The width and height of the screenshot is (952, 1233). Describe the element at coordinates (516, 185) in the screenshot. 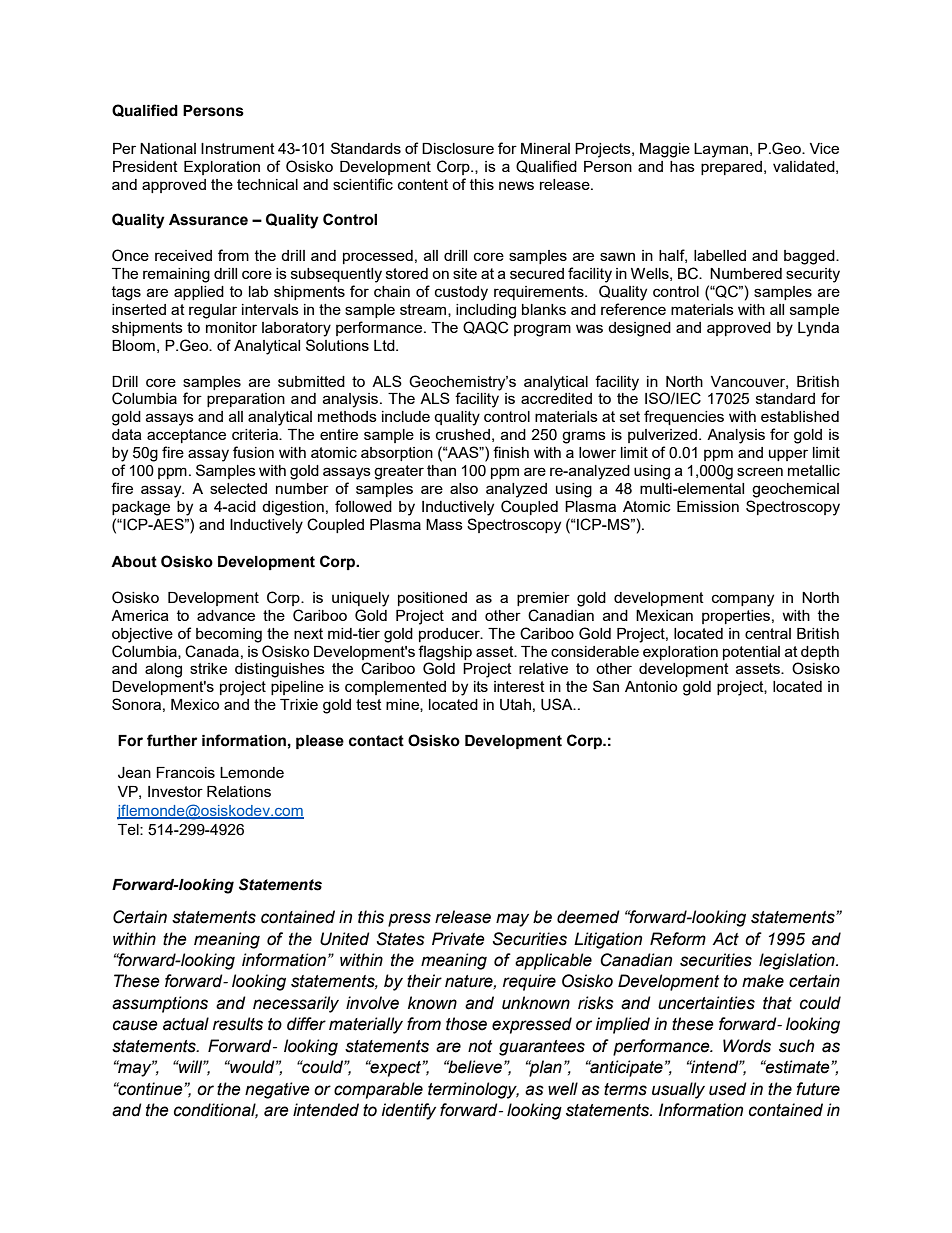

I see `news` at that location.
